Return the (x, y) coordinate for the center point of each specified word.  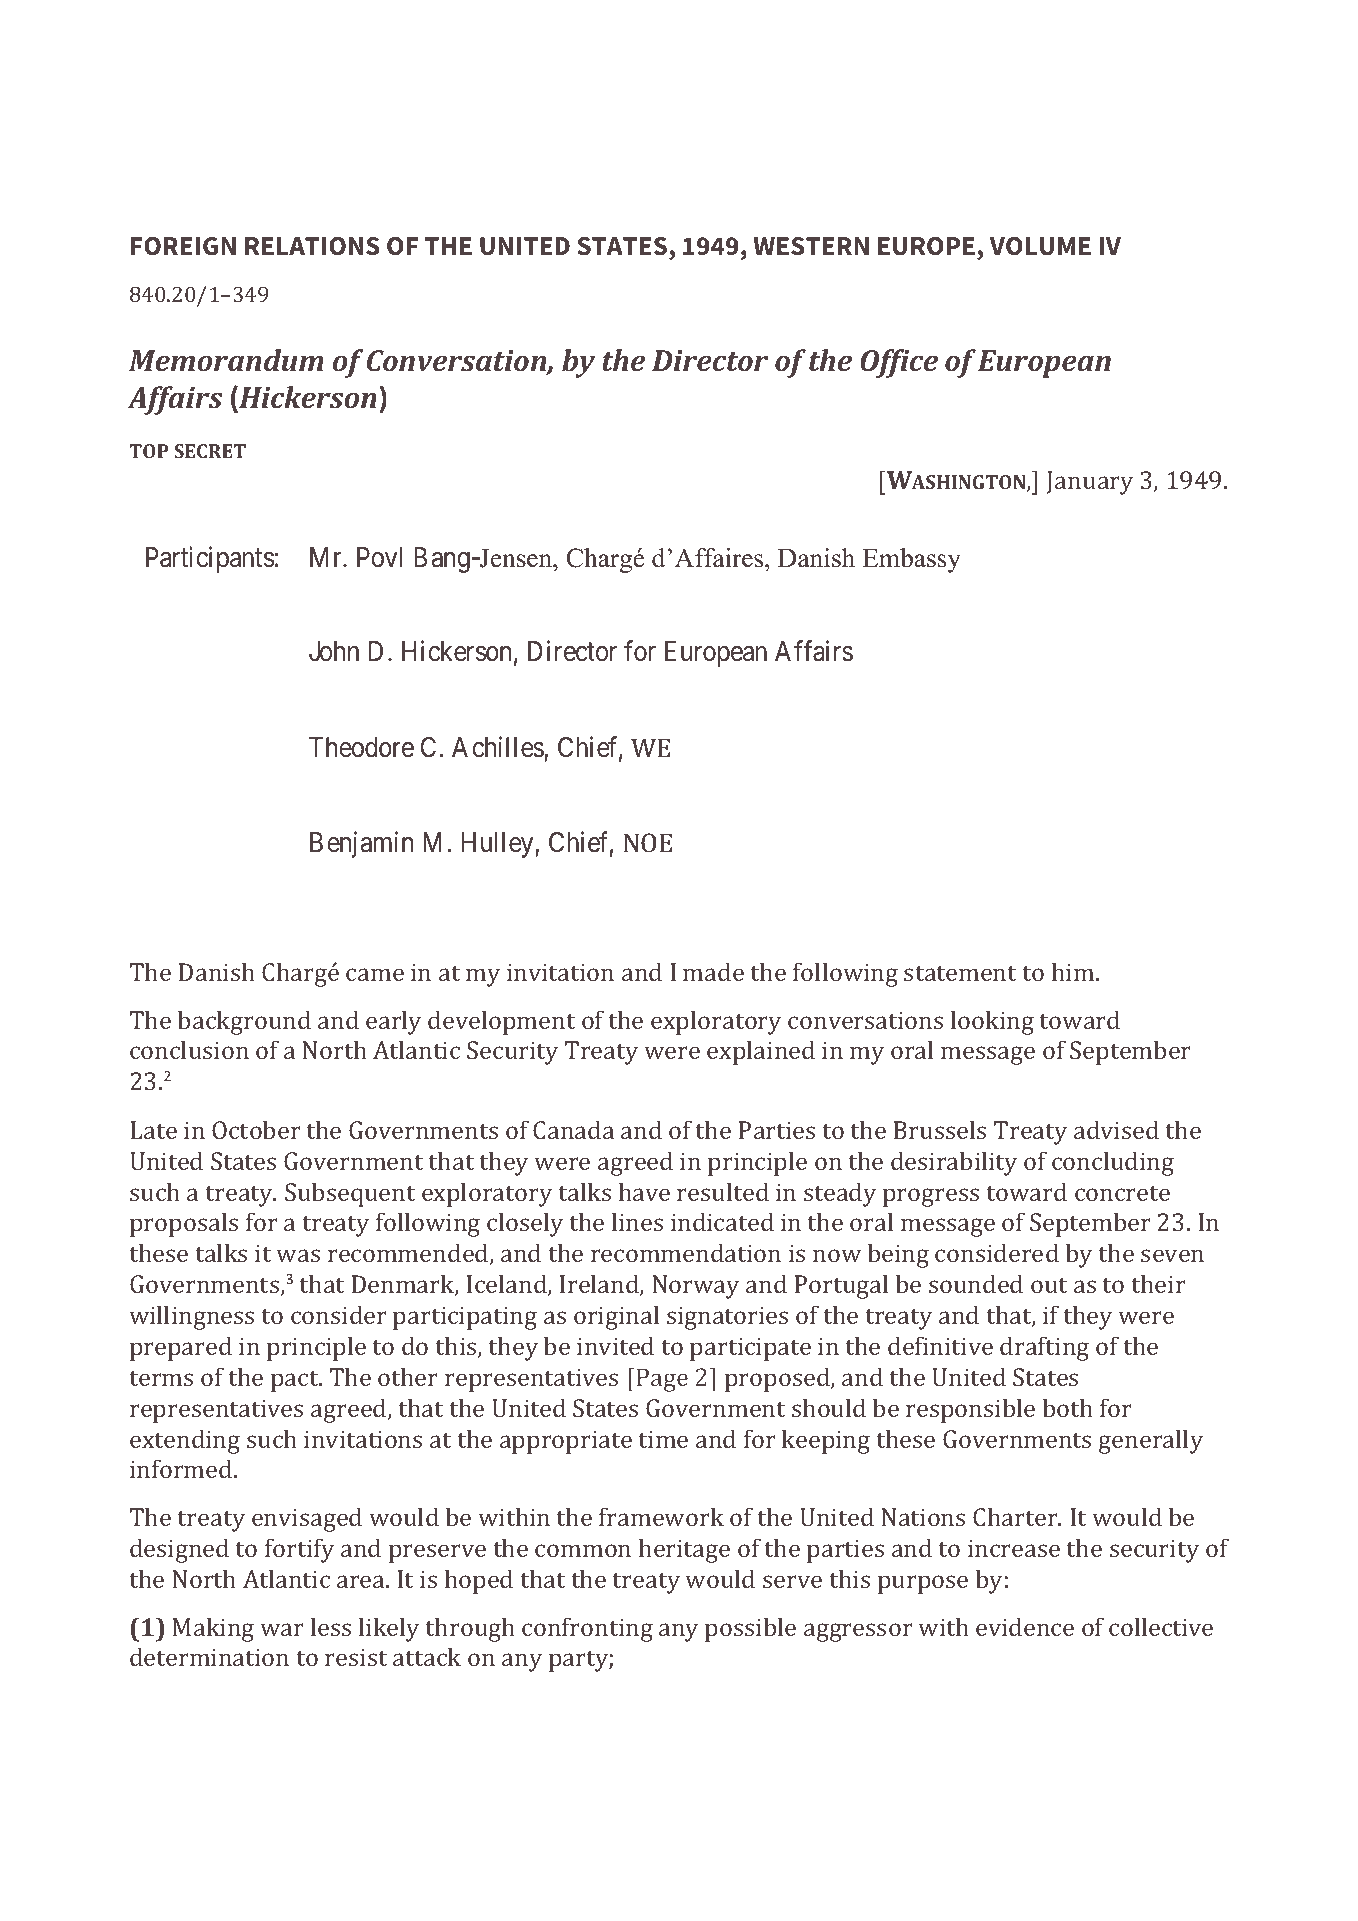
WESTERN (811, 246)
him (1074, 971)
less (331, 1626)
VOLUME (1040, 246)
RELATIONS (312, 246)
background (244, 1022)
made (713, 971)
